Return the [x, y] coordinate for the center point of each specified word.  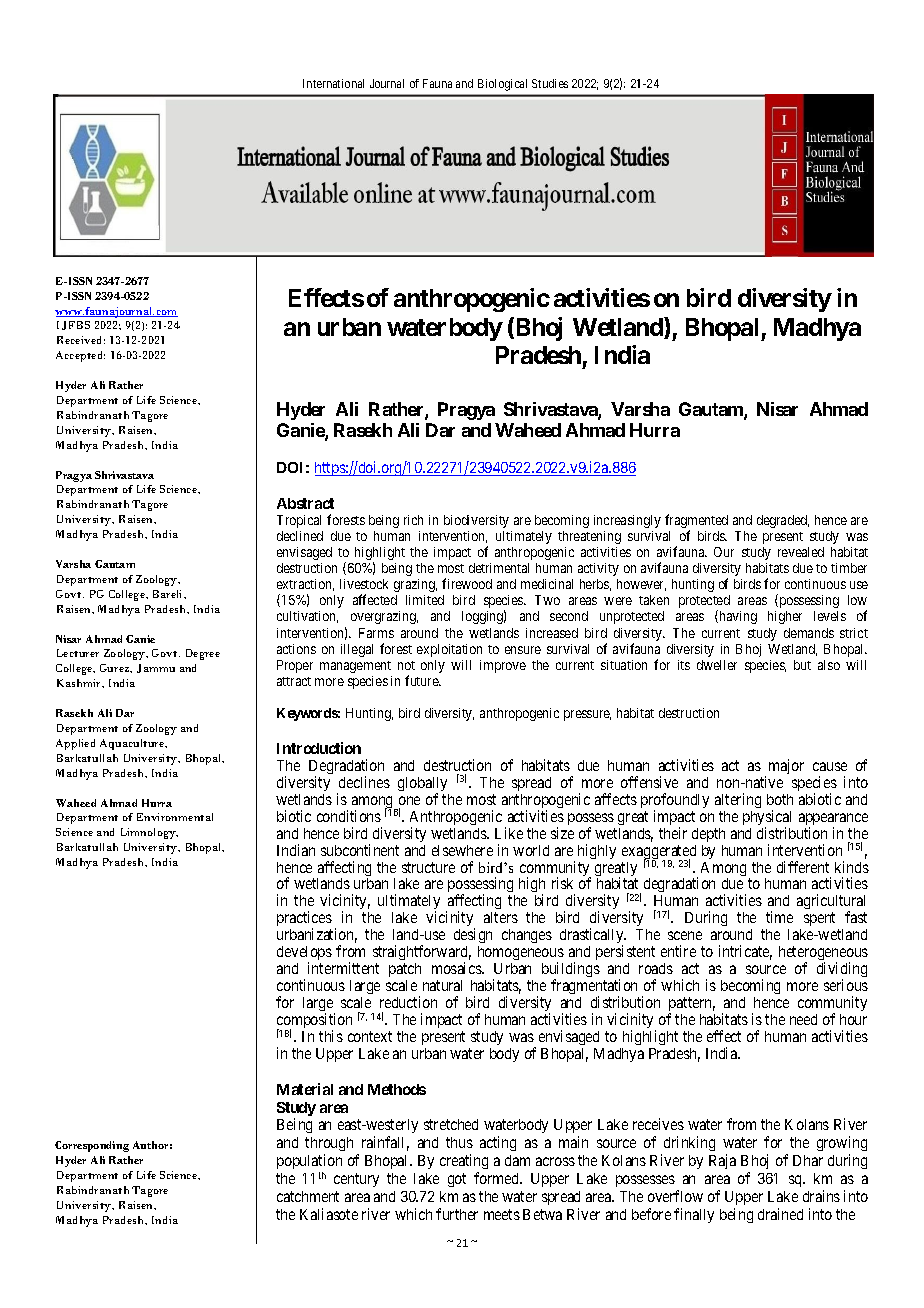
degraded [783, 521]
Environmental [175, 817]
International [333, 83]
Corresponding [92, 1146]
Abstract [305, 503]
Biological [502, 85]
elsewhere [462, 850]
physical [767, 819]
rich [413, 520]
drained [780, 1214]
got [457, 1180]
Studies [550, 83]
